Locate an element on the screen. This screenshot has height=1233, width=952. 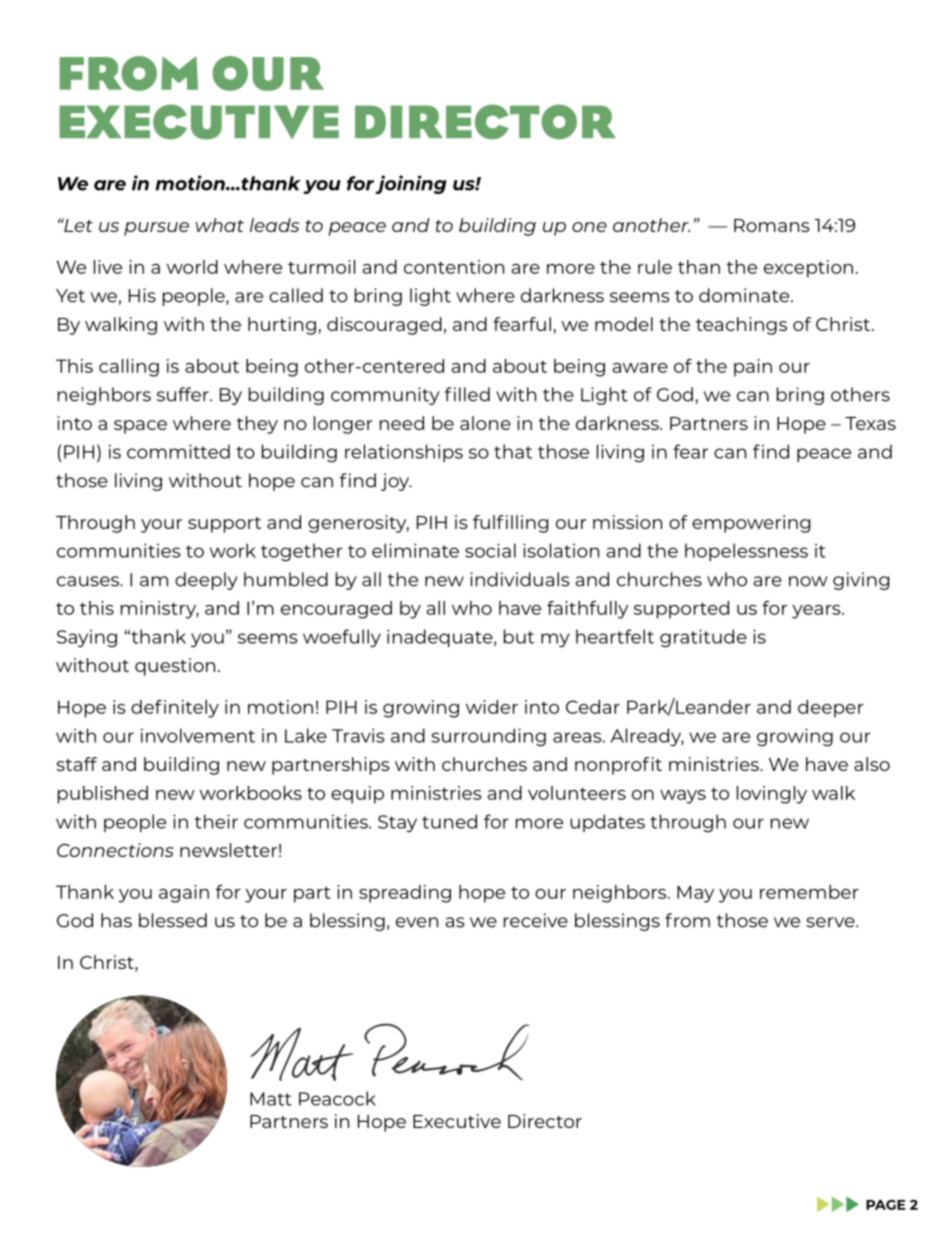
PAGE is located at coordinates (886, 1205).
